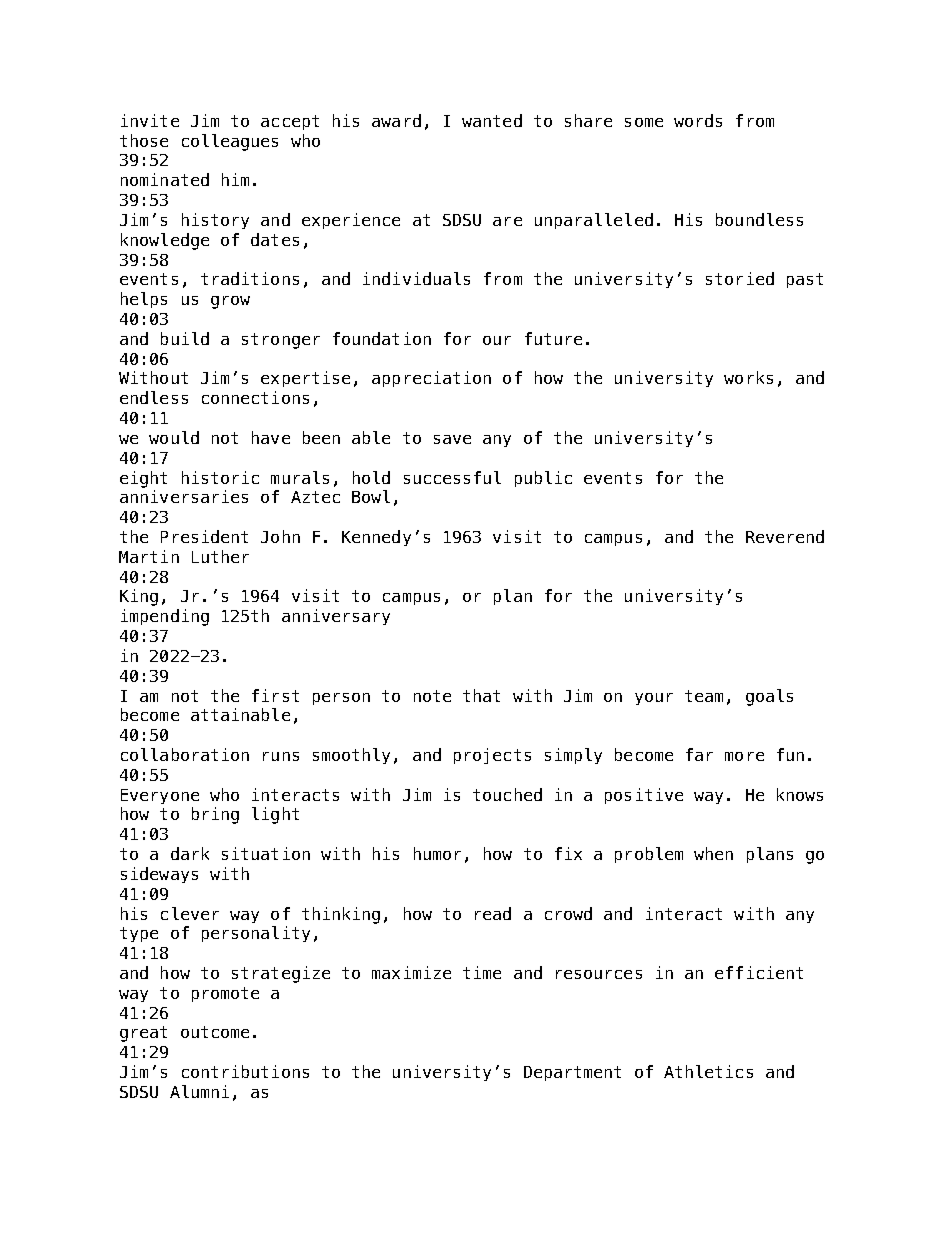 This screenshot has height=1233, width=952. Describe the element at coordinates (698, 120) in the screenshot. I see `words` at that location.
